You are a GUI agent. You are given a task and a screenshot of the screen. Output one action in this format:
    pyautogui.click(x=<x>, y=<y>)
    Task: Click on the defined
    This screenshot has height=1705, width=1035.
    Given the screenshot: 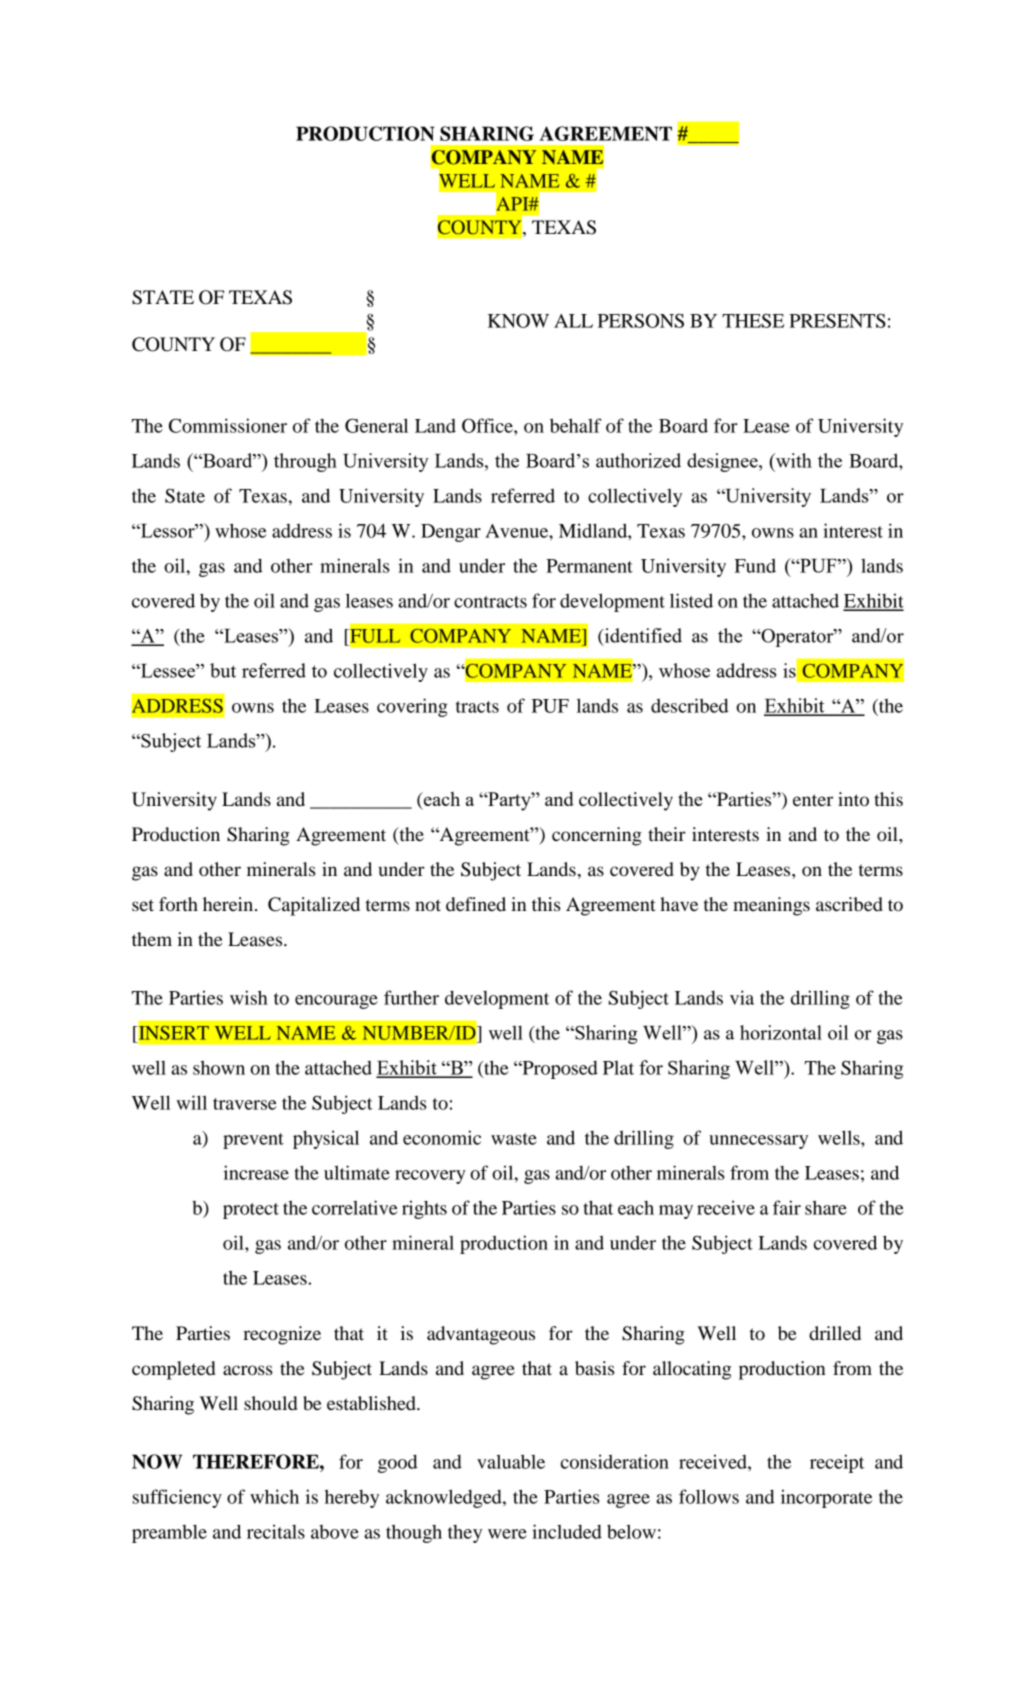 What is the action you would take?
    pyautogui.click(x=476, y=904)
